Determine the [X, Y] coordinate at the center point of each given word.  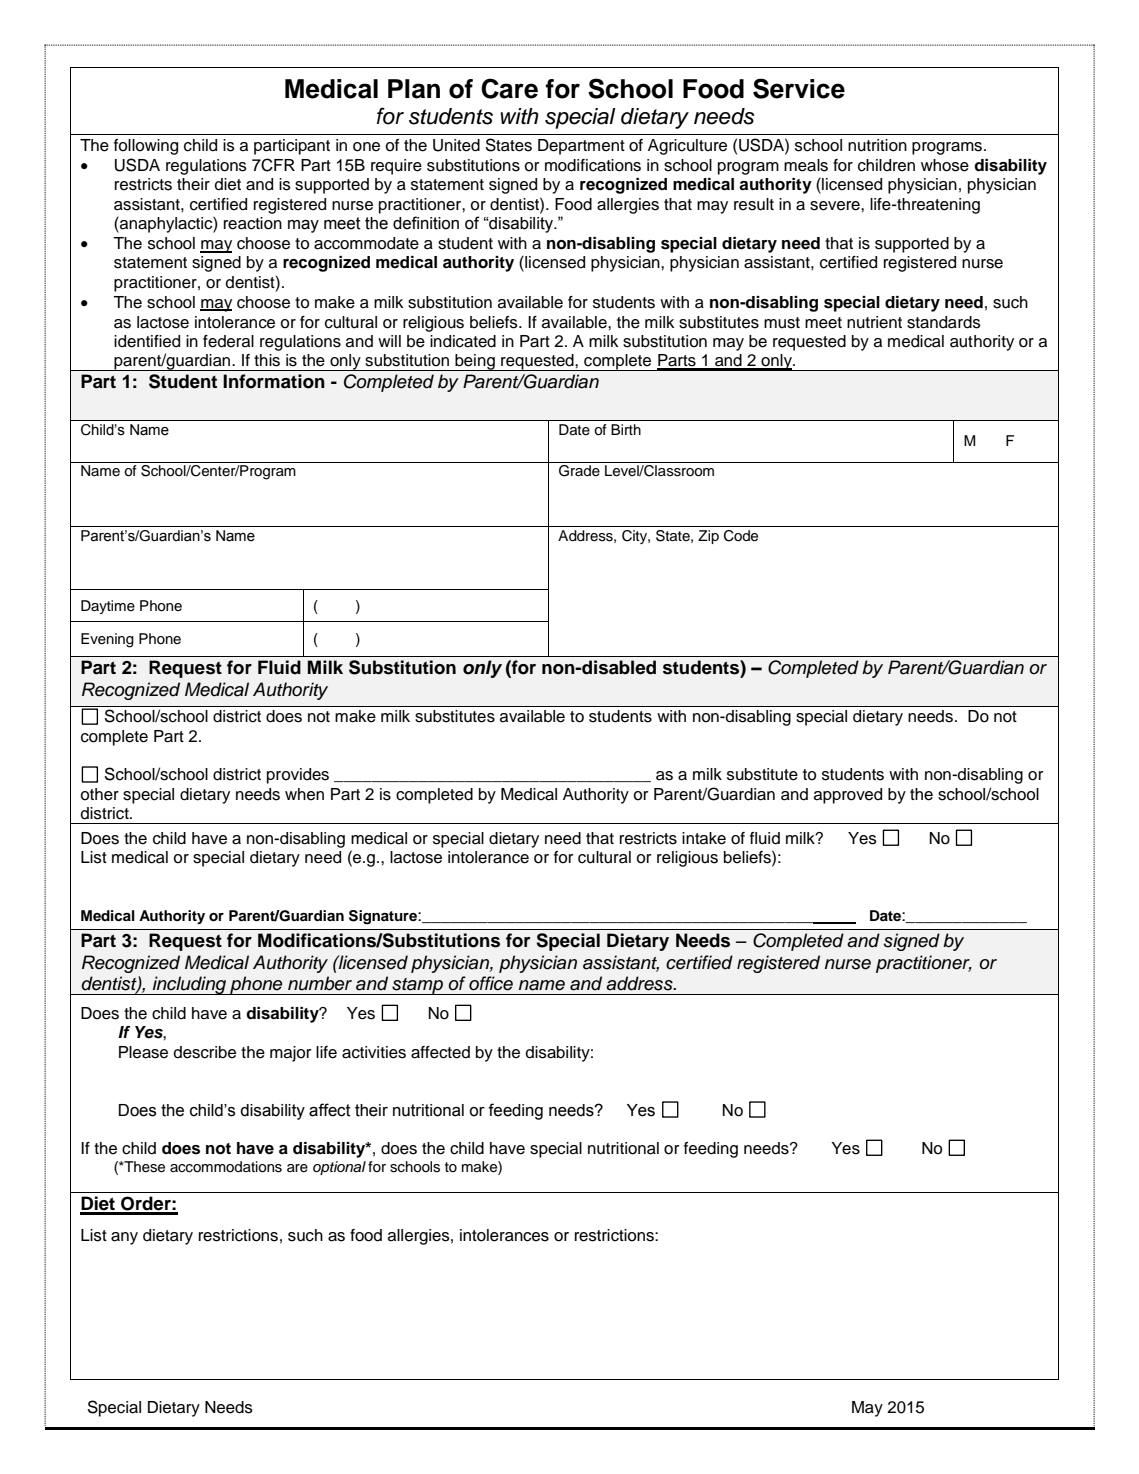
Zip [708, 537]
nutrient [874, 322]
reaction [253, 223]
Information [274, 381]
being [475, 362]
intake [704, 838]
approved [848, 796]
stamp [417, 986]
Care [509, 88]
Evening [107, 640]
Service [799, 88]
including [189, 985]
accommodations [226, 1167]
